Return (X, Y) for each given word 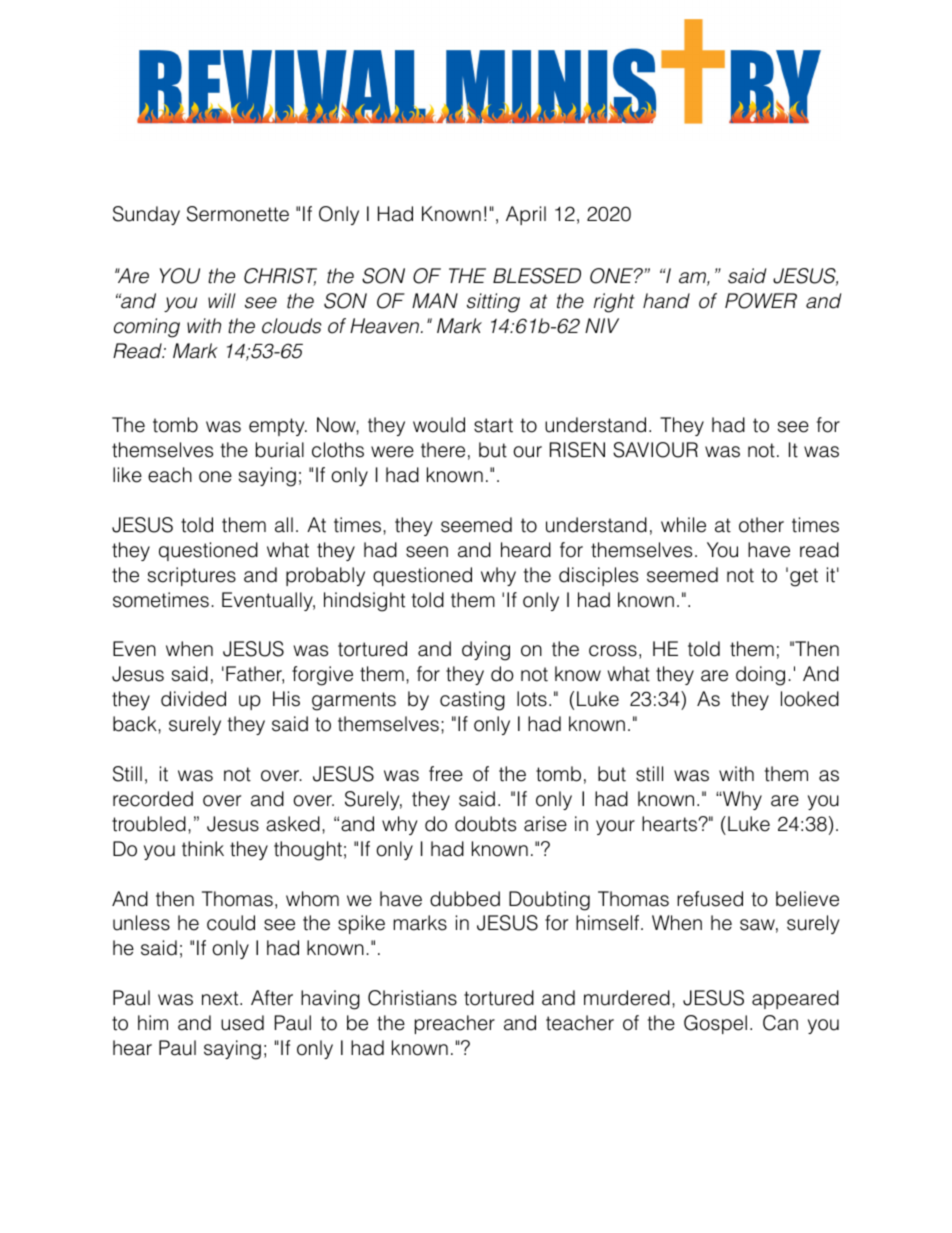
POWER (761, 301)
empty (278, 427)
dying (486, 651)
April (526, 215)
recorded (153, 799)
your (615, 827)
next (221, 998)
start (493, 425)
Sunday (146, 215)
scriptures (192, 576)
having (330, 1000)
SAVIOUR (655, 450)
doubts (485, 824)
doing (760, 676)
